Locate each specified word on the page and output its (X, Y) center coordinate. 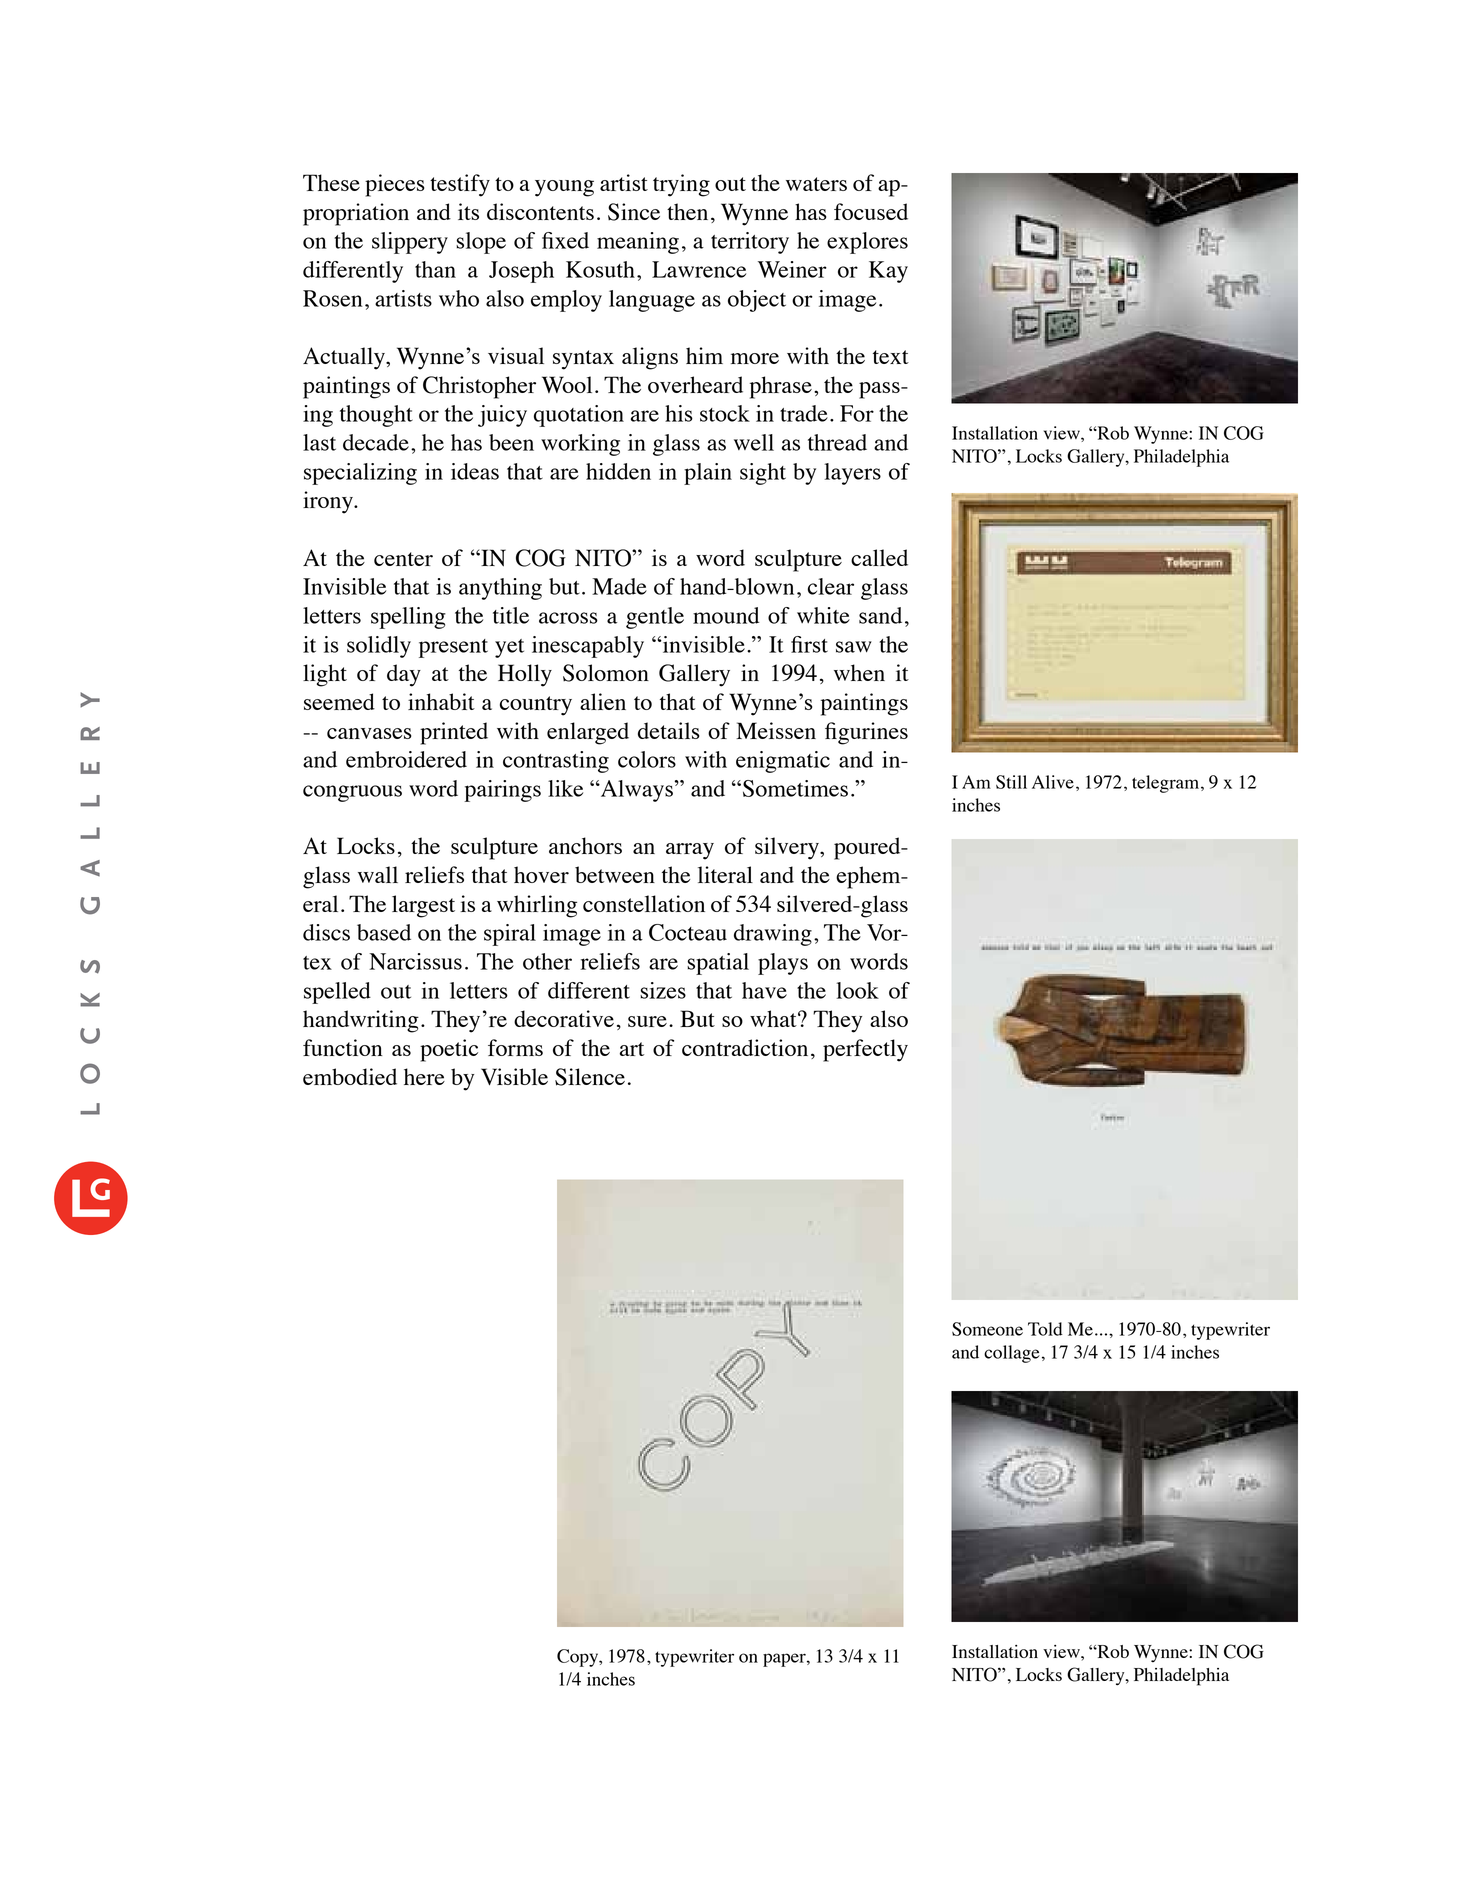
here (424, 1076)
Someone (987, 1329)
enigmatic (783, 762)
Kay (888, 272)
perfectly (865, 1050)
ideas (475, 471)
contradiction (745, 1047)
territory (750, 243)
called (879, 557)
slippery (410, 243)
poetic (449, 1050)
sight (763, 474)
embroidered (406, 759)
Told (1045, 1329)
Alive (1053, 782)
